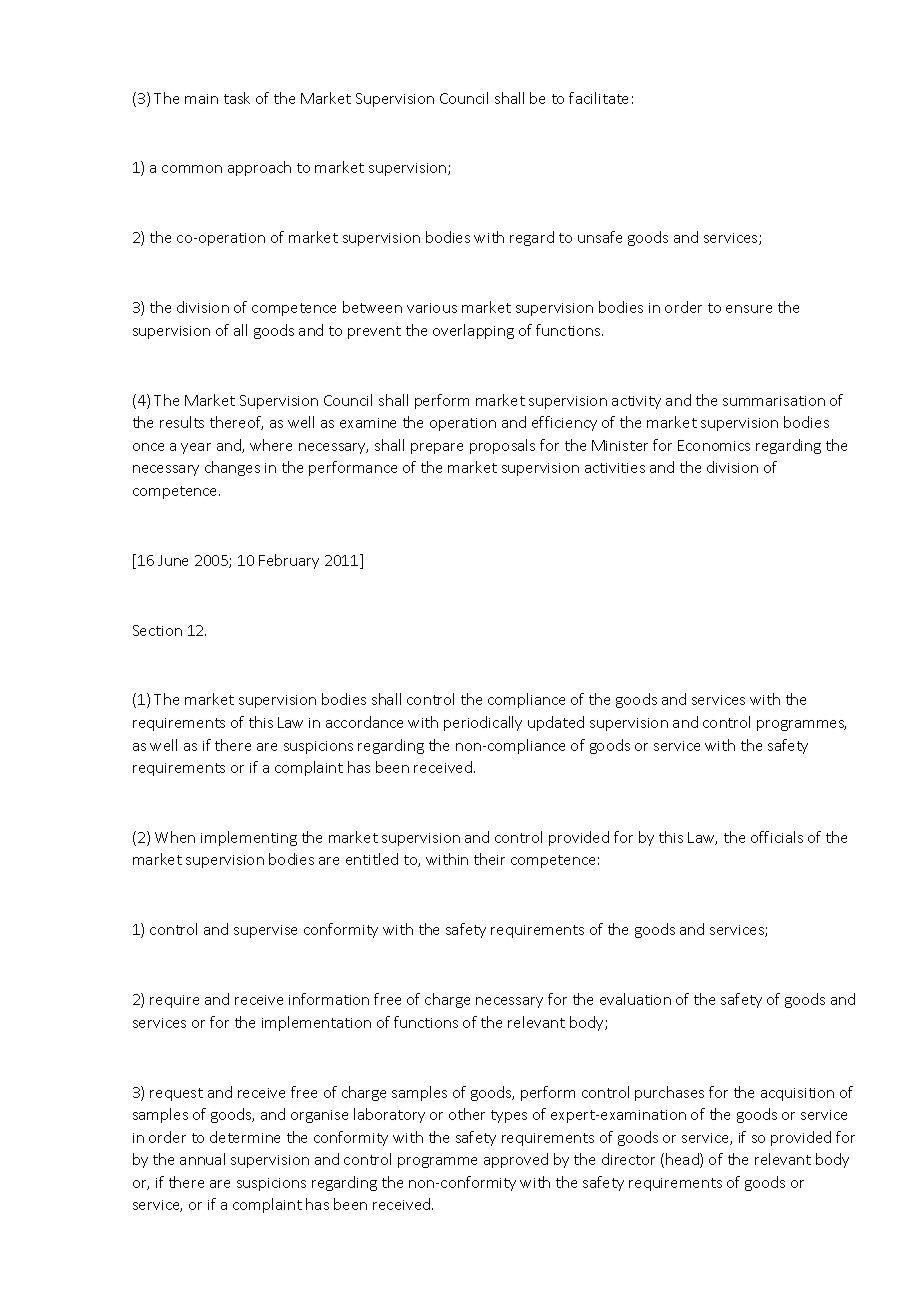 This document has height=1308, width=924. What do you see at coordinates (467, 1114) in the document?
I see `other` at bounding box center [467, 1114].
